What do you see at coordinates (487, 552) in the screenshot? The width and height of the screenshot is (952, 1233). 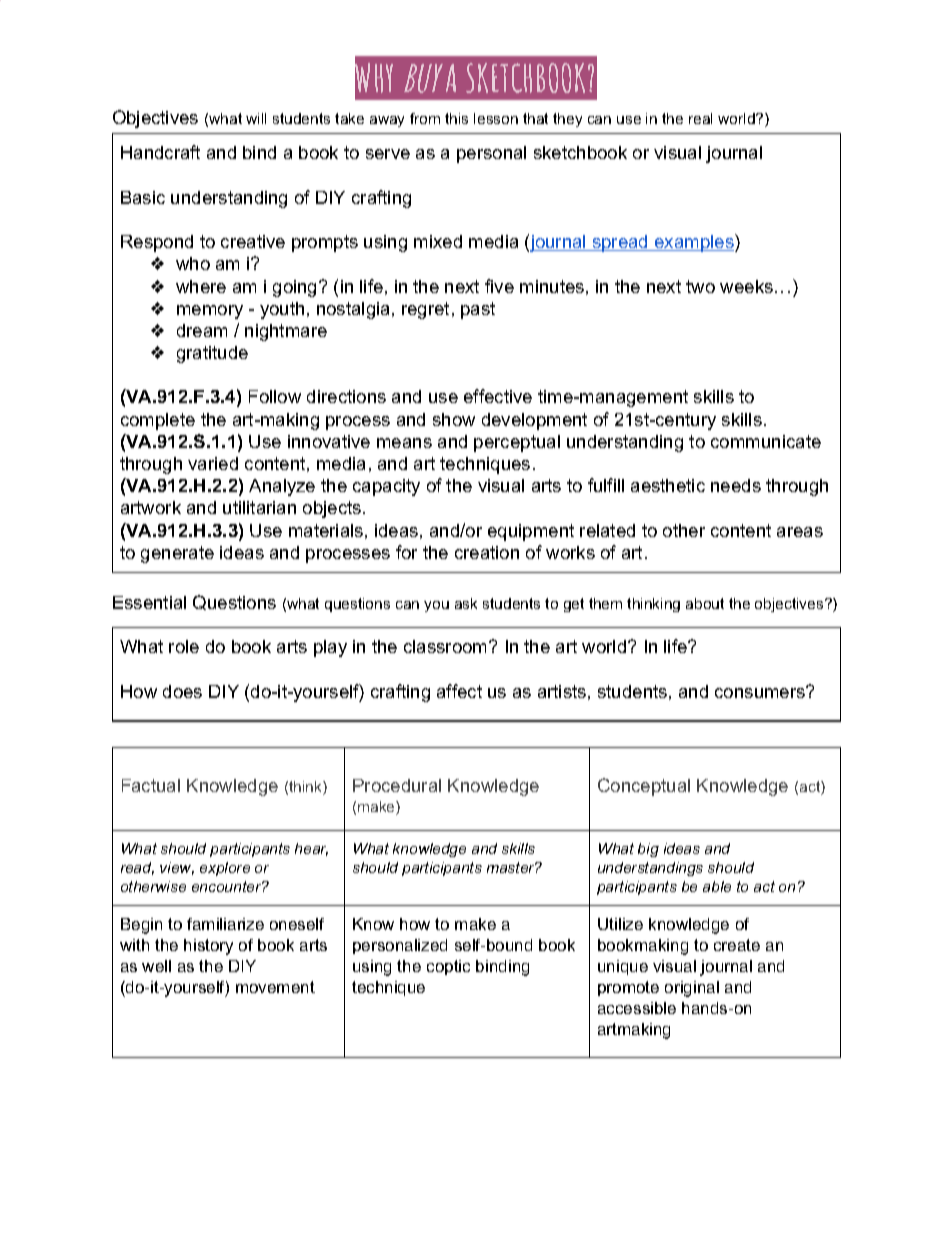 I see `creation` at bounding box center [487, 552].
